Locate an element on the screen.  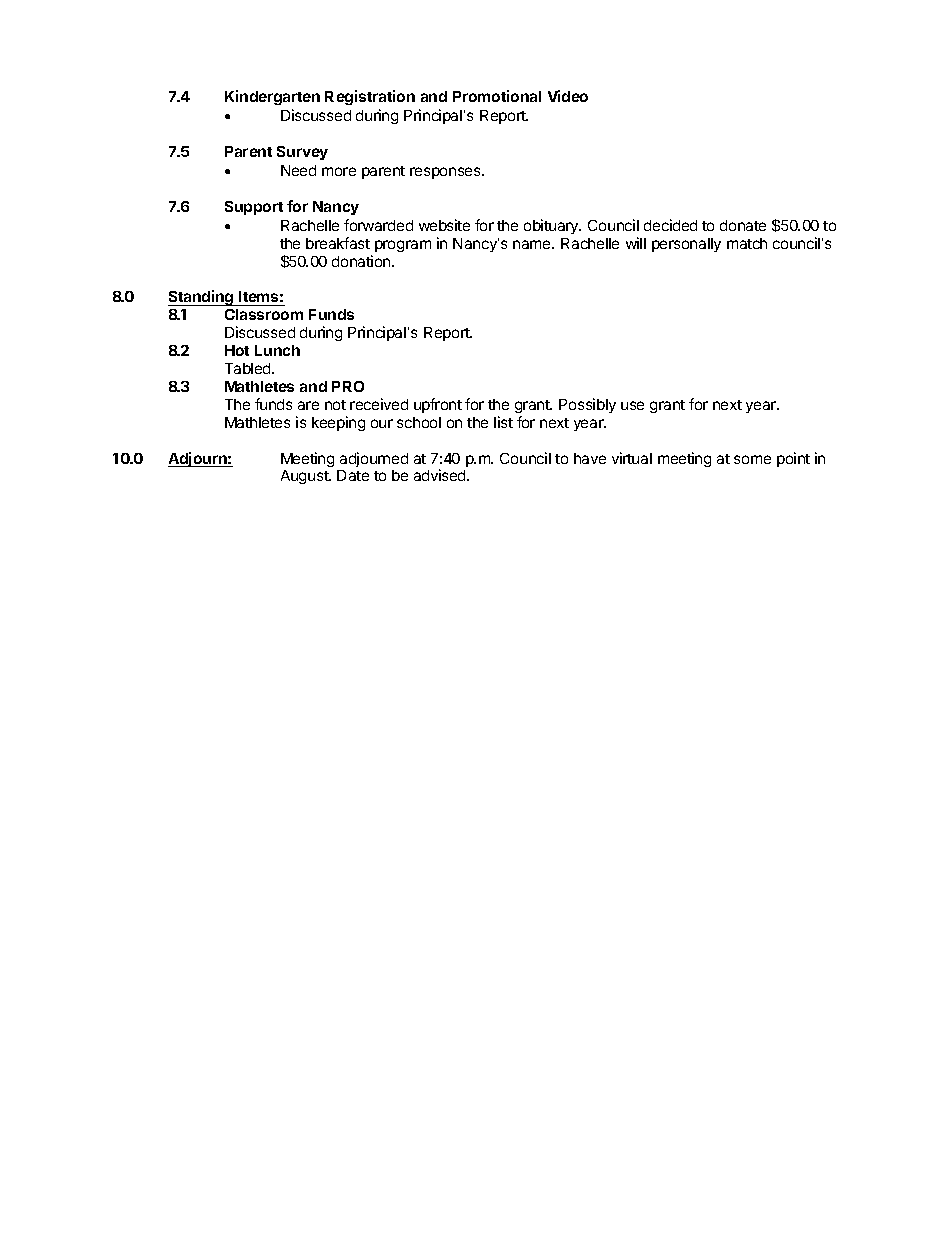
Promotional is located at coordinates (497, 96).
